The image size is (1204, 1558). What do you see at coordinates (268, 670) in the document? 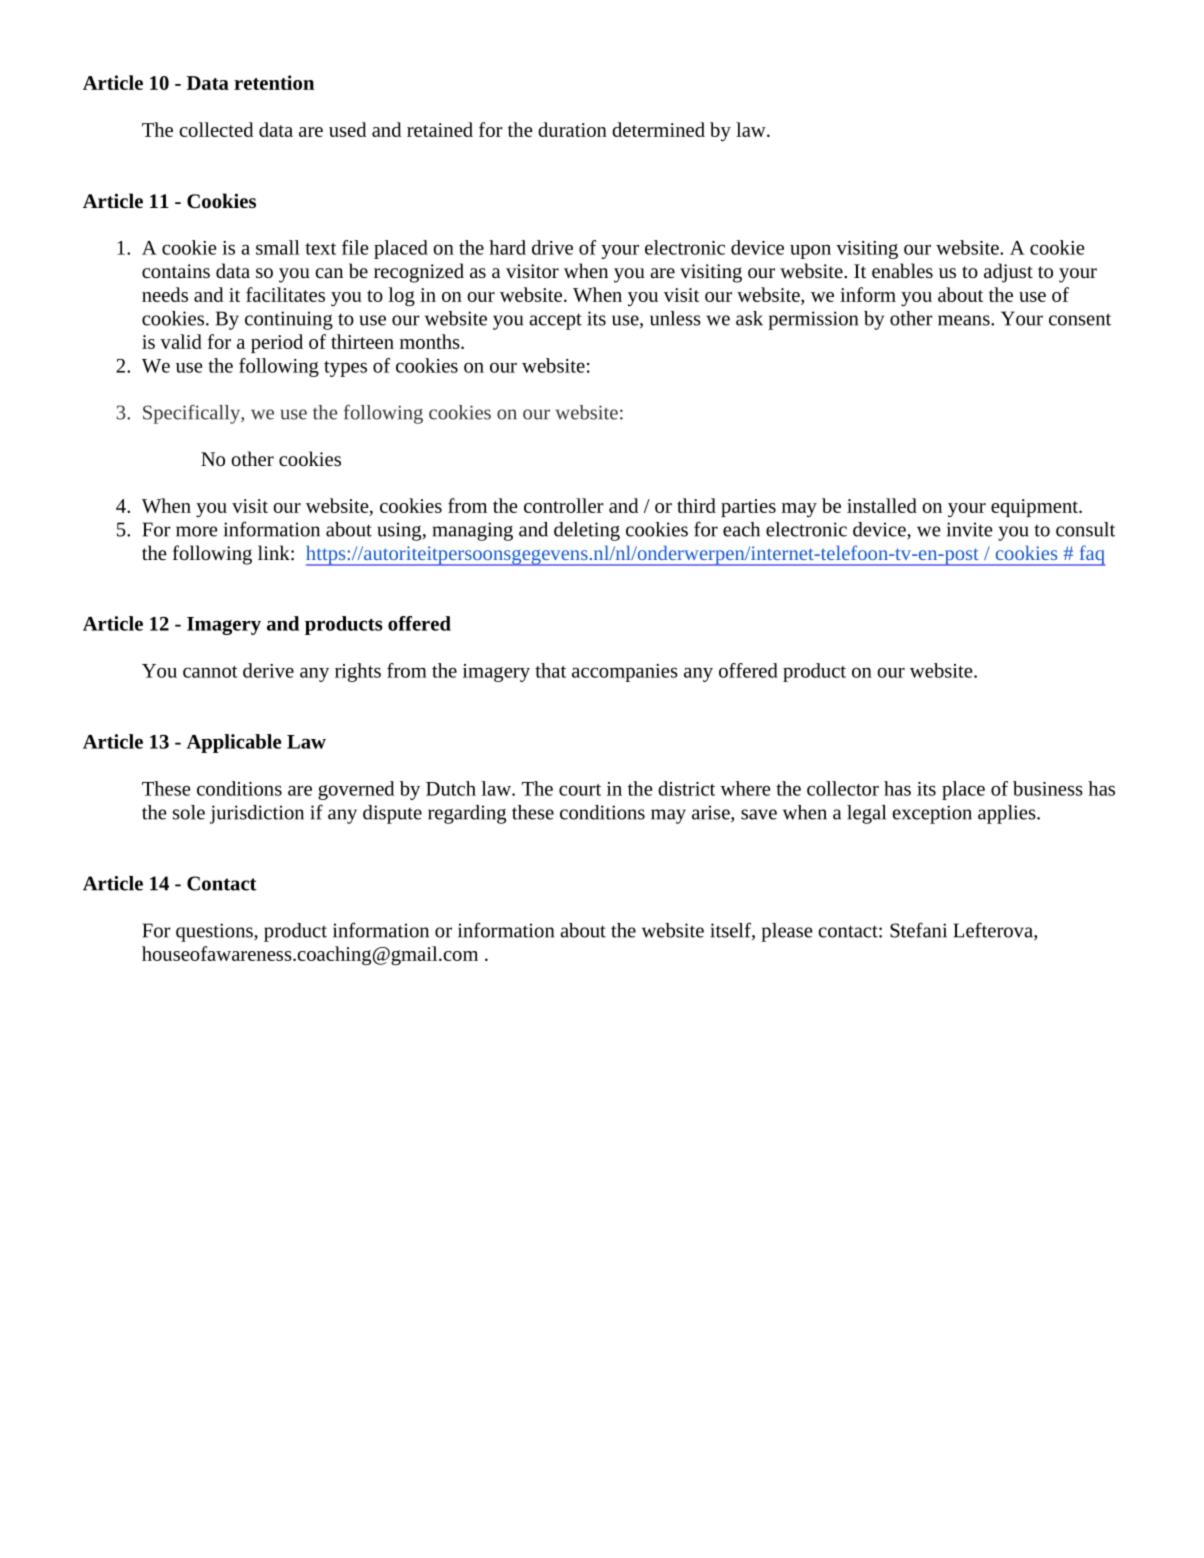
I see `derive` at bounding box center [268, 670].
